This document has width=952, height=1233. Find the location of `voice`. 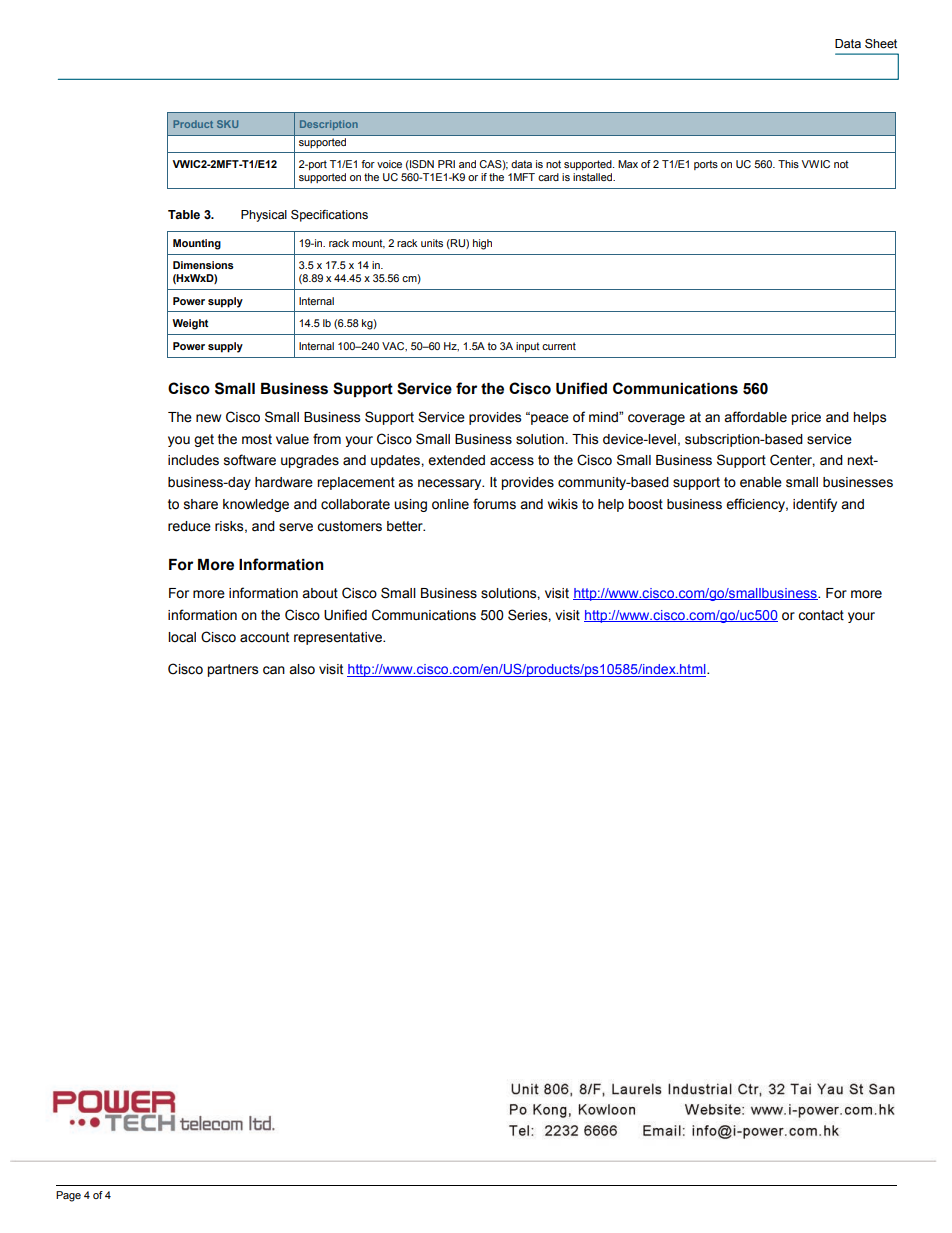

voice is located at coordinates (389, 164).
